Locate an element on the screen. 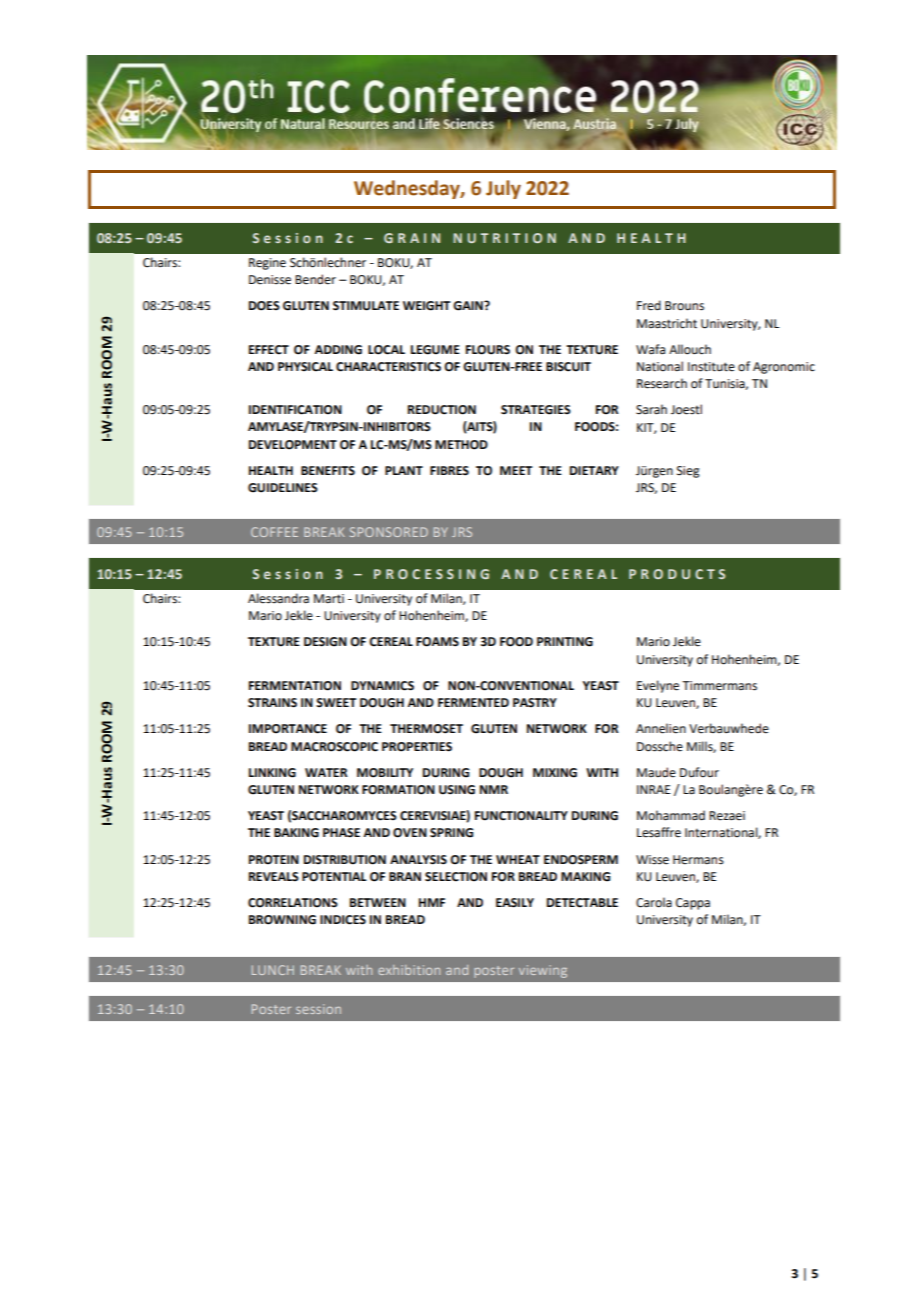 The image size is (924, 1307). July is located at coordinates (503, 189).
